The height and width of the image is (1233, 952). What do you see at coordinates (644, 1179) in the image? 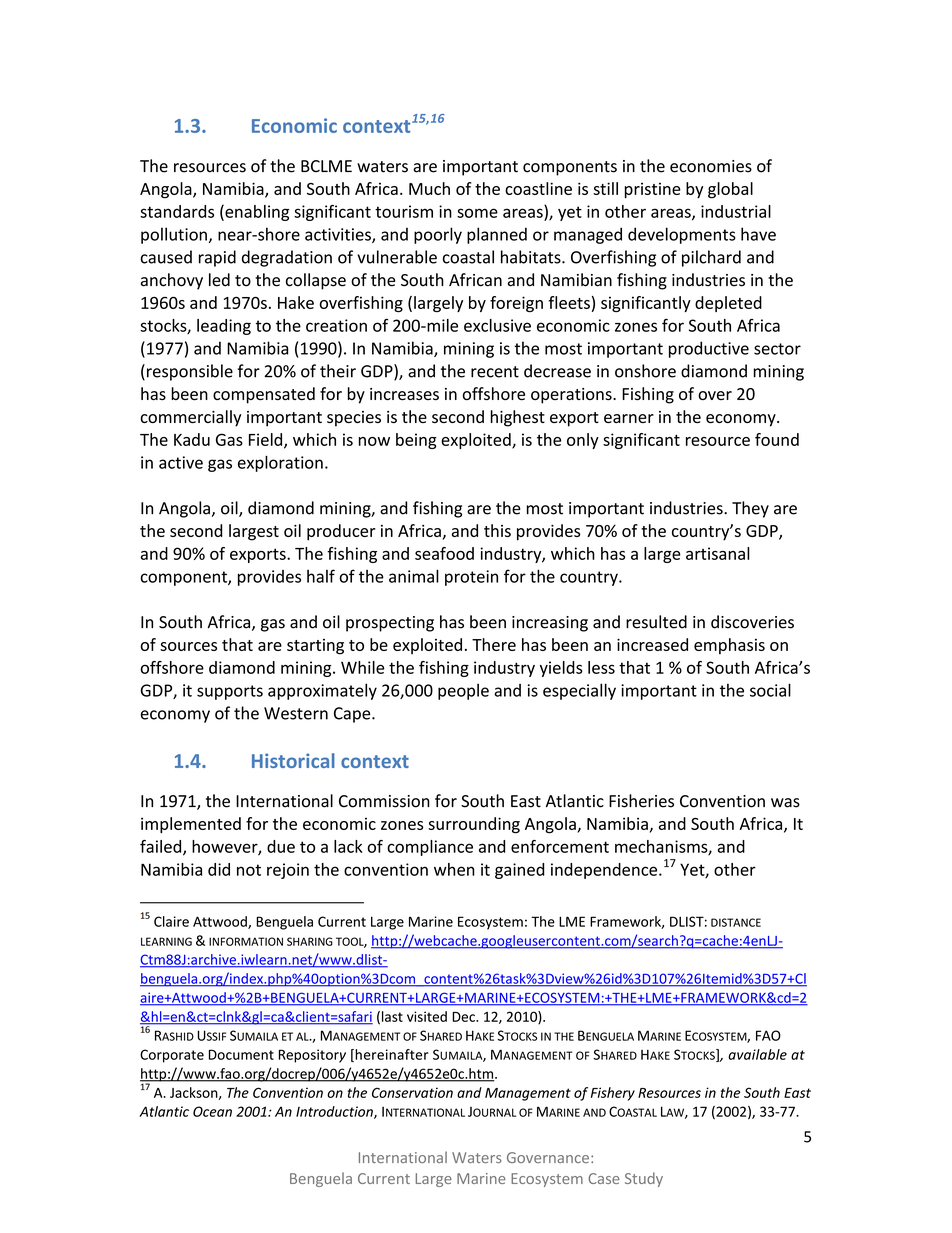
I see `Study` at bounding box center [644, 1179].
